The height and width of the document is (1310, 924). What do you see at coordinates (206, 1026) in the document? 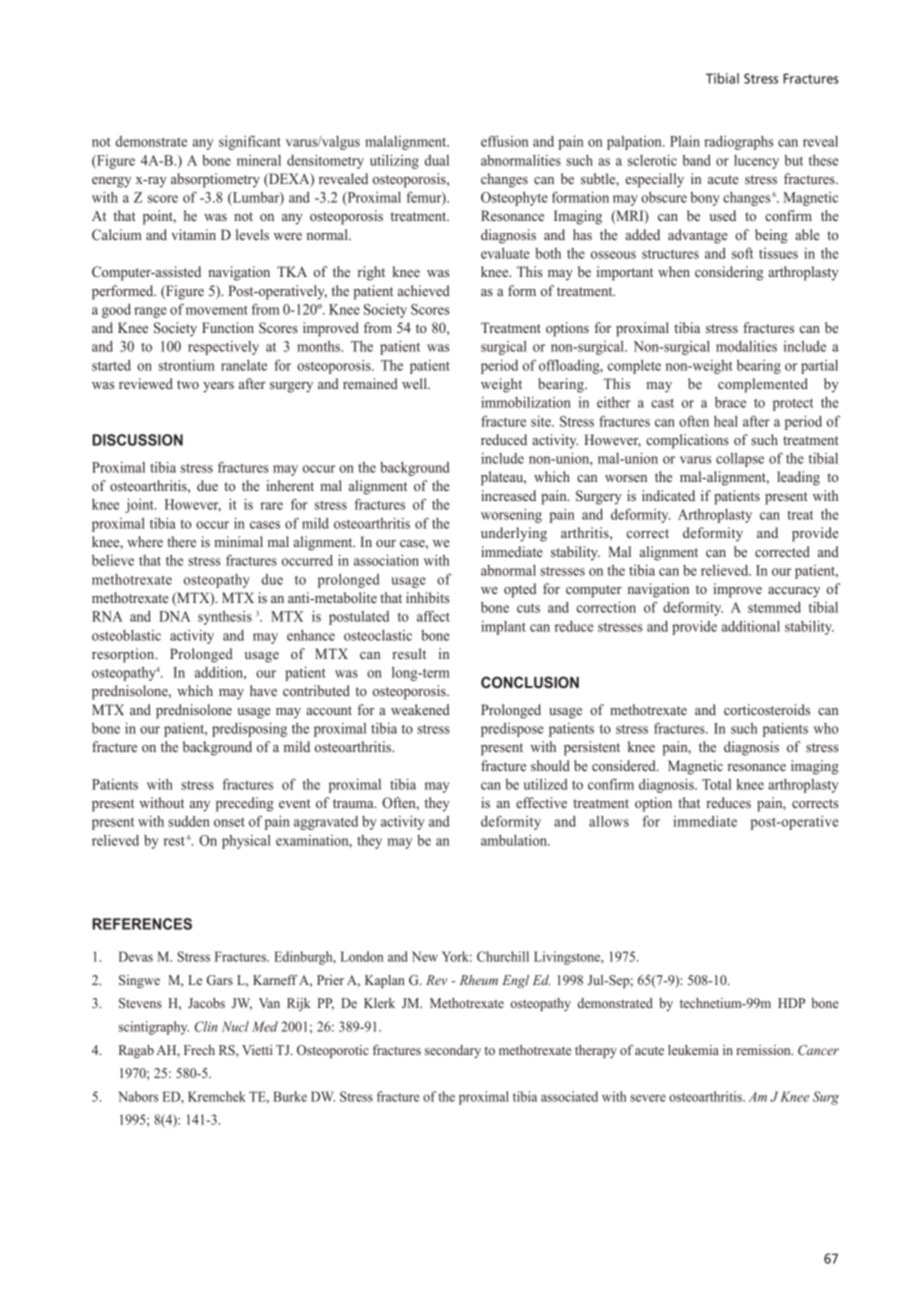
I see `Clin` at bounding box center [206, 1026].
